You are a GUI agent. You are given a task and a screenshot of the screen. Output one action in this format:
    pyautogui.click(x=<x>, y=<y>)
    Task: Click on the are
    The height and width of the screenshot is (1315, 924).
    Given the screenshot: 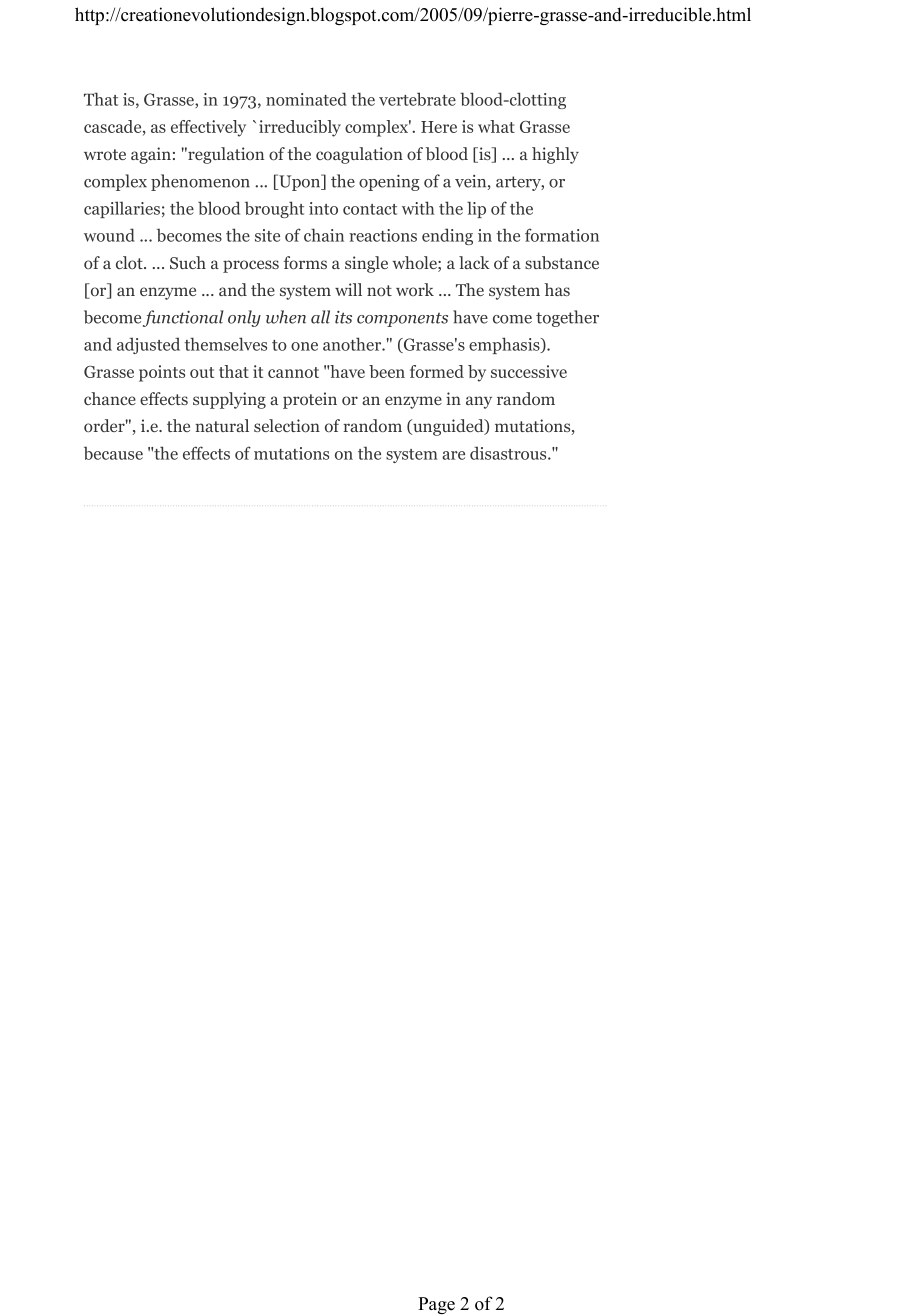 What is the action you would take?
    pyautogui.click(x=453, y=455)
